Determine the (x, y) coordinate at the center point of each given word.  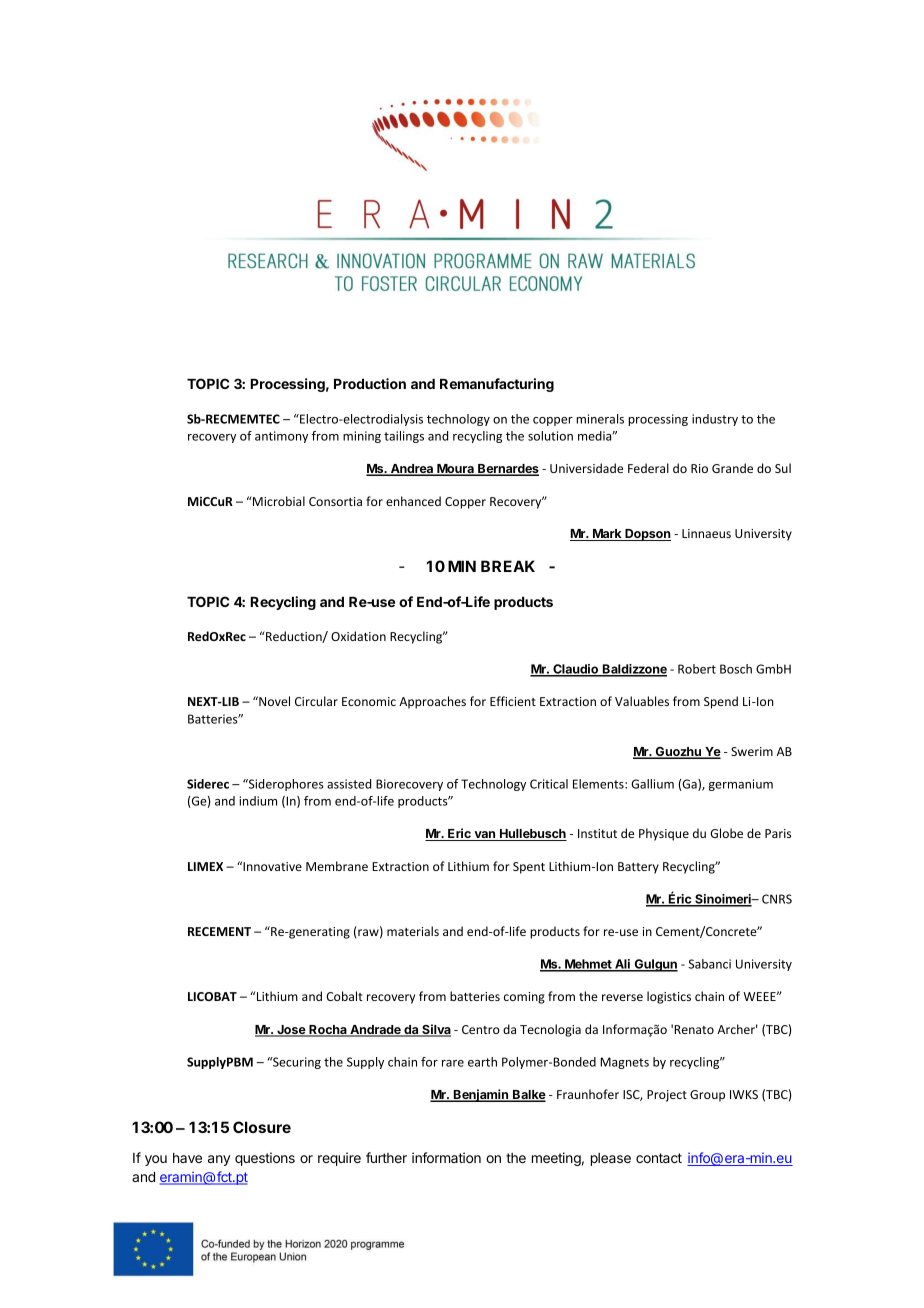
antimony (281, 437)
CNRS (777, 899)
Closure (262, 1127)
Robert (697, 669)
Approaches (432, 702)
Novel (273, 701)
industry (715, 420)
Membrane (337, 866)
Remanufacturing (497, 385)
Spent (529, 868)
